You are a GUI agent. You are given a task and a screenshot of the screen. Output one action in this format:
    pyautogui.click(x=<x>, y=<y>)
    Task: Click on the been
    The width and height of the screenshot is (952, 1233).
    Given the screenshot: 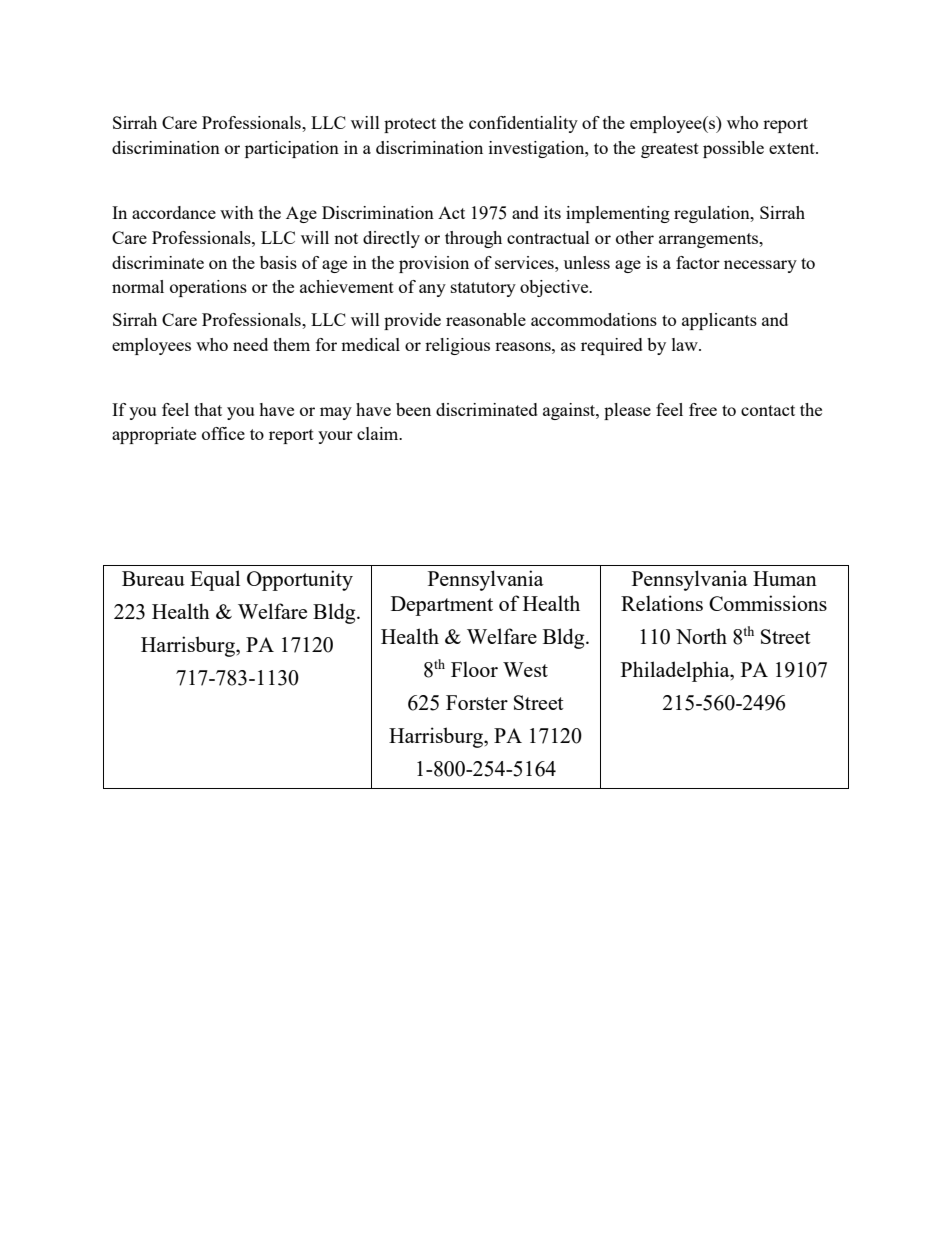 What is the action you would take?
    pyautogui.click(x=413, y=409)
